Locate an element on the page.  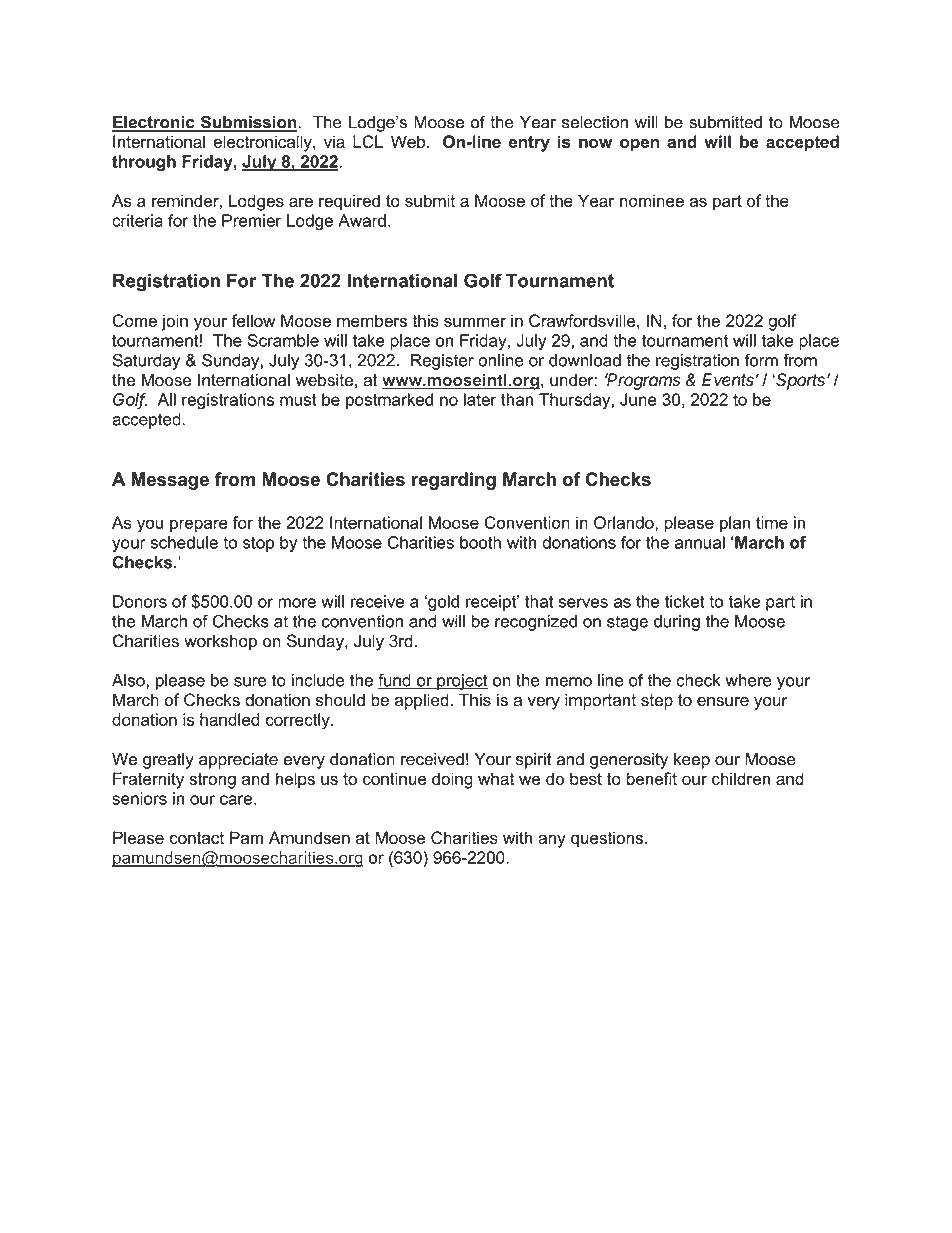
Donors is located at coordinates (140, 601).
